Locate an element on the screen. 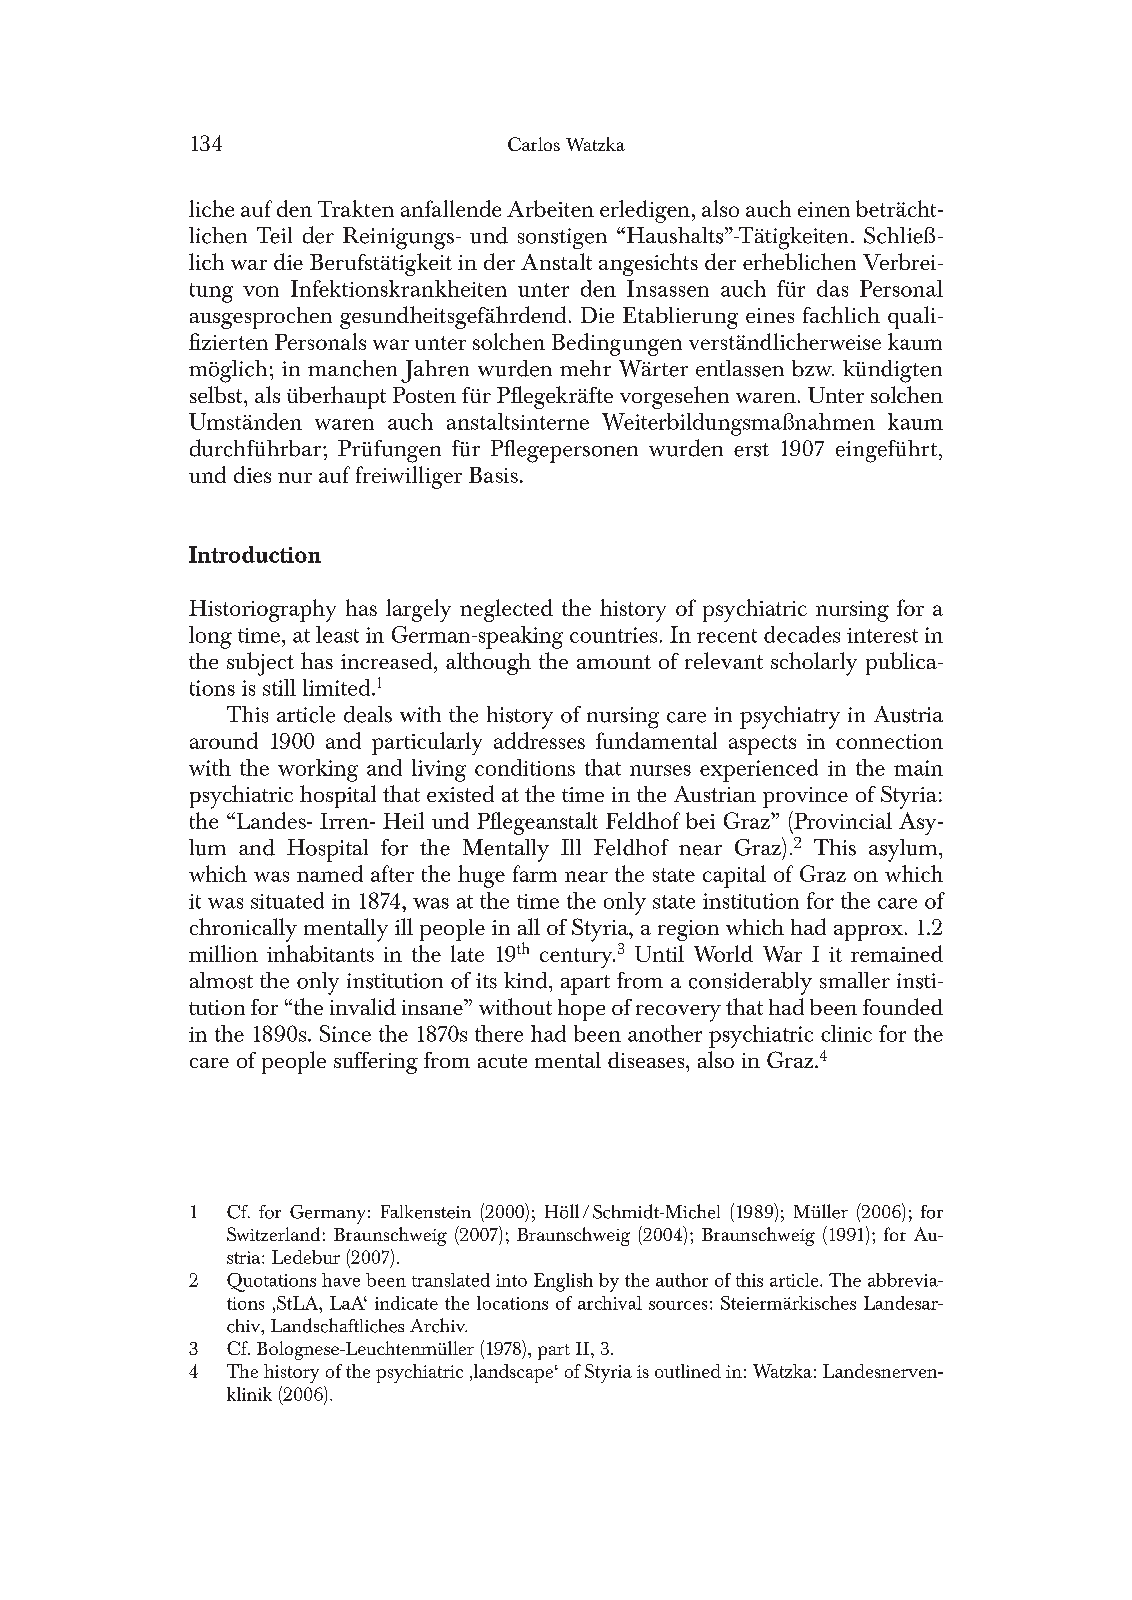  mehr is located at coordinates (585, 368).
